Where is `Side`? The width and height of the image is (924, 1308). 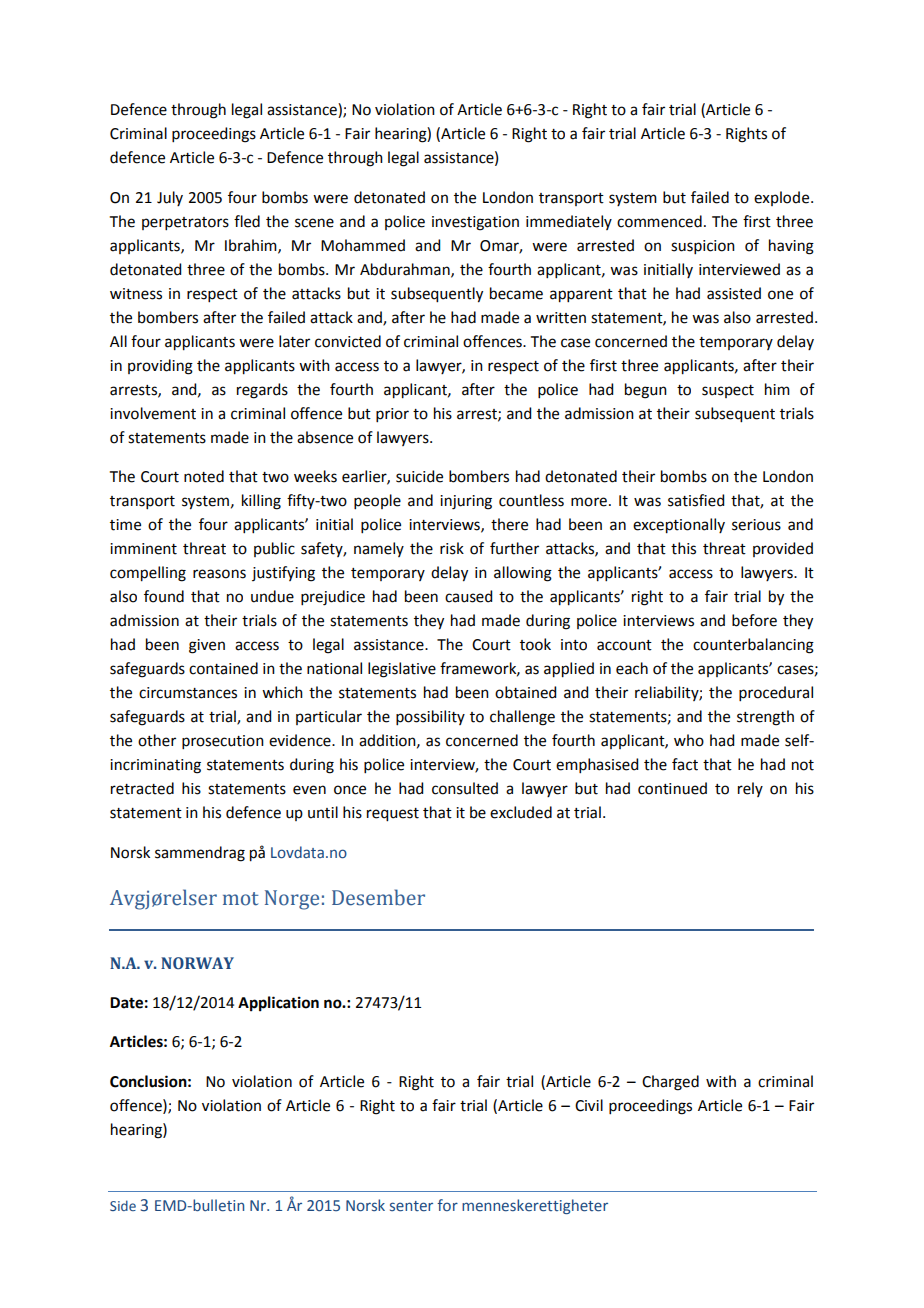
Side is located at coordinates (123, 1205).
